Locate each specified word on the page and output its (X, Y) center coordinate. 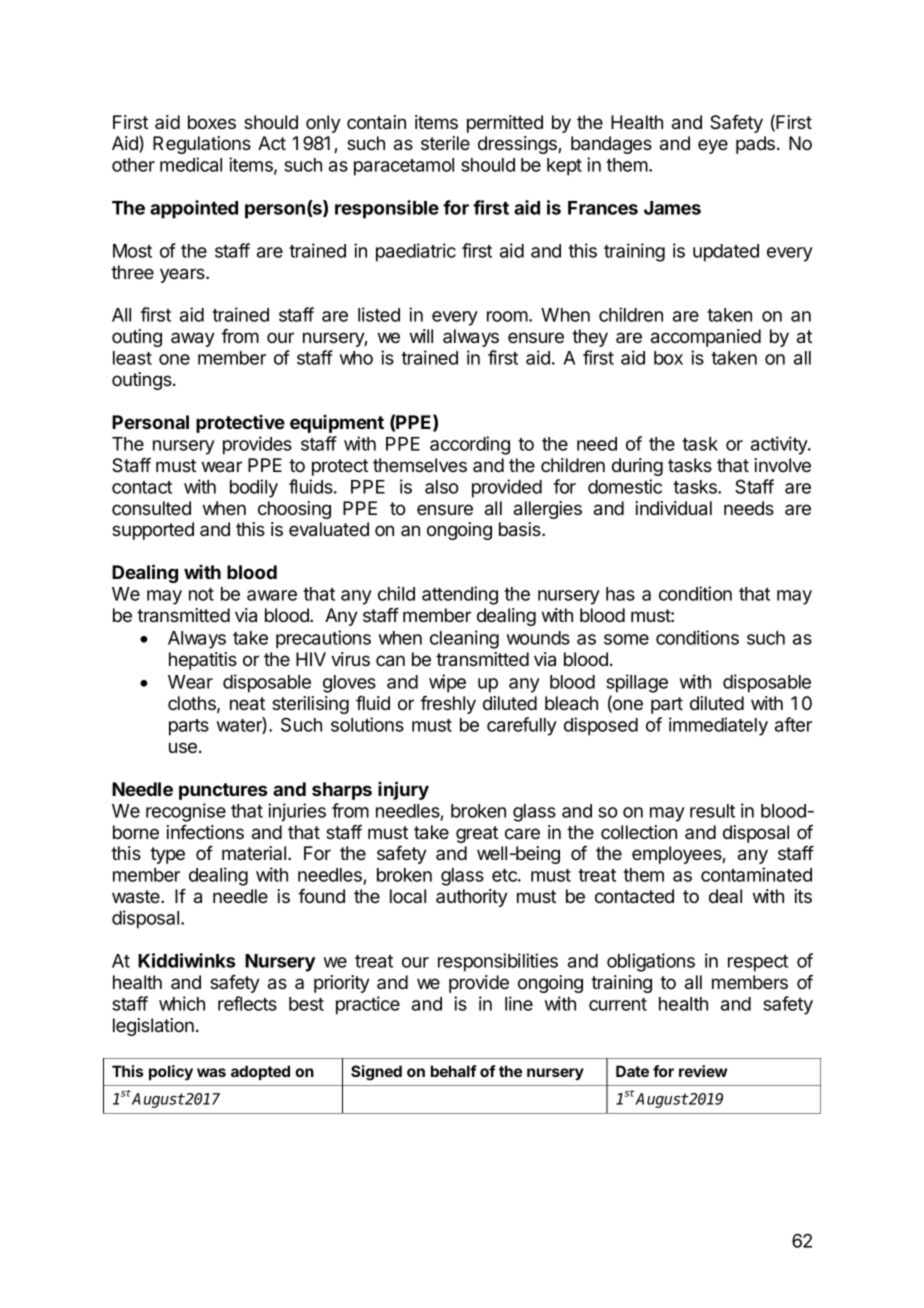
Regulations (202, 145)
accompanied (706, 338)
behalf (453, 1071)
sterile (445, 143)
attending (460, 595)
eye (713, 146)
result (712, 811)
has (620, 594)
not (201, 594)
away (193, 339)
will (421, 336)
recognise (186, 812)
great (477, 834)
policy (171, 1073)
